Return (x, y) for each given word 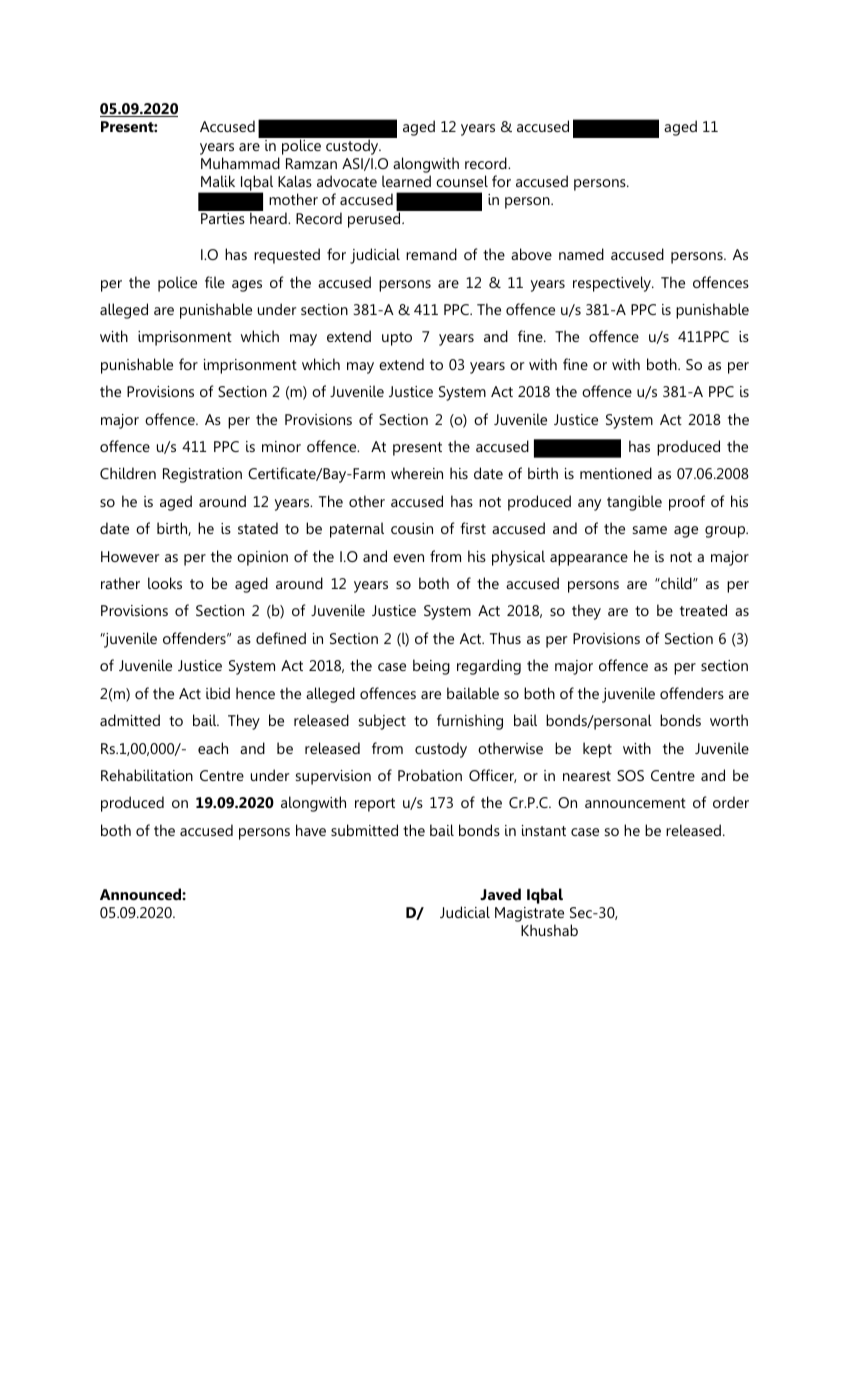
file (215, 282)
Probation (430, 775)
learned (406, 181)
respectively (613, 284)
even (408, 558)
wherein (417, 473)
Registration (202, 475)
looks (165, 583)
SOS (630, 775)
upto (397, 339)
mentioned (616, 473)
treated (703, 610)
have (311, 830)
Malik (218, 181)
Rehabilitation (147, 775)
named (581, 254)
